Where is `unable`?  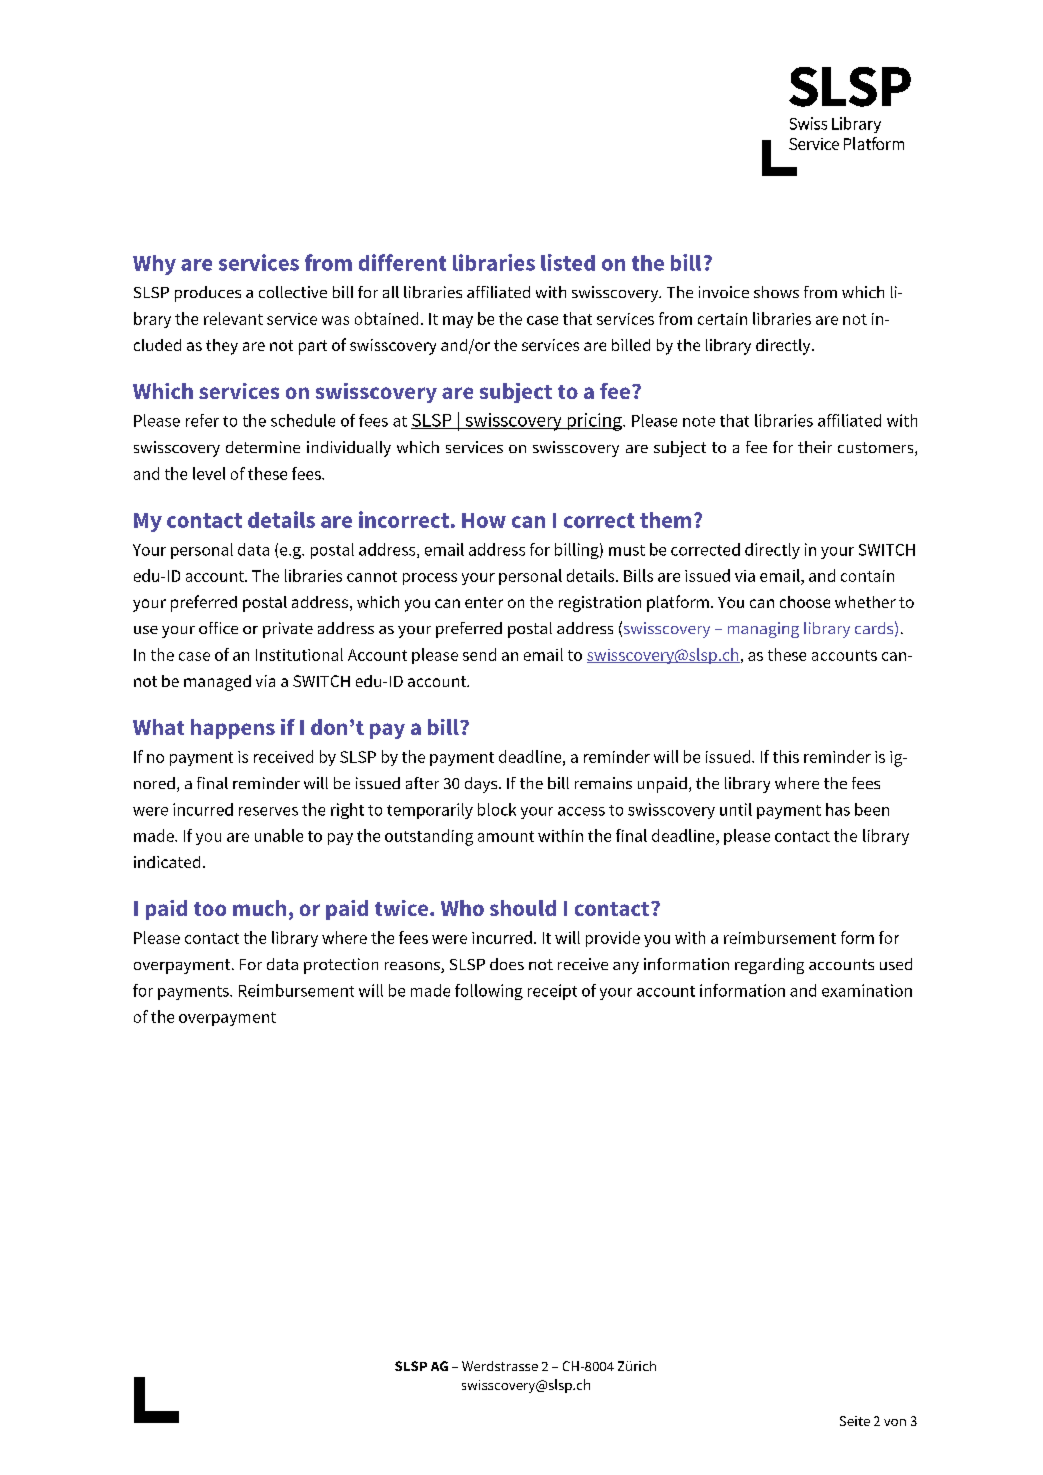
unable is located at coordinates (279, 835).
